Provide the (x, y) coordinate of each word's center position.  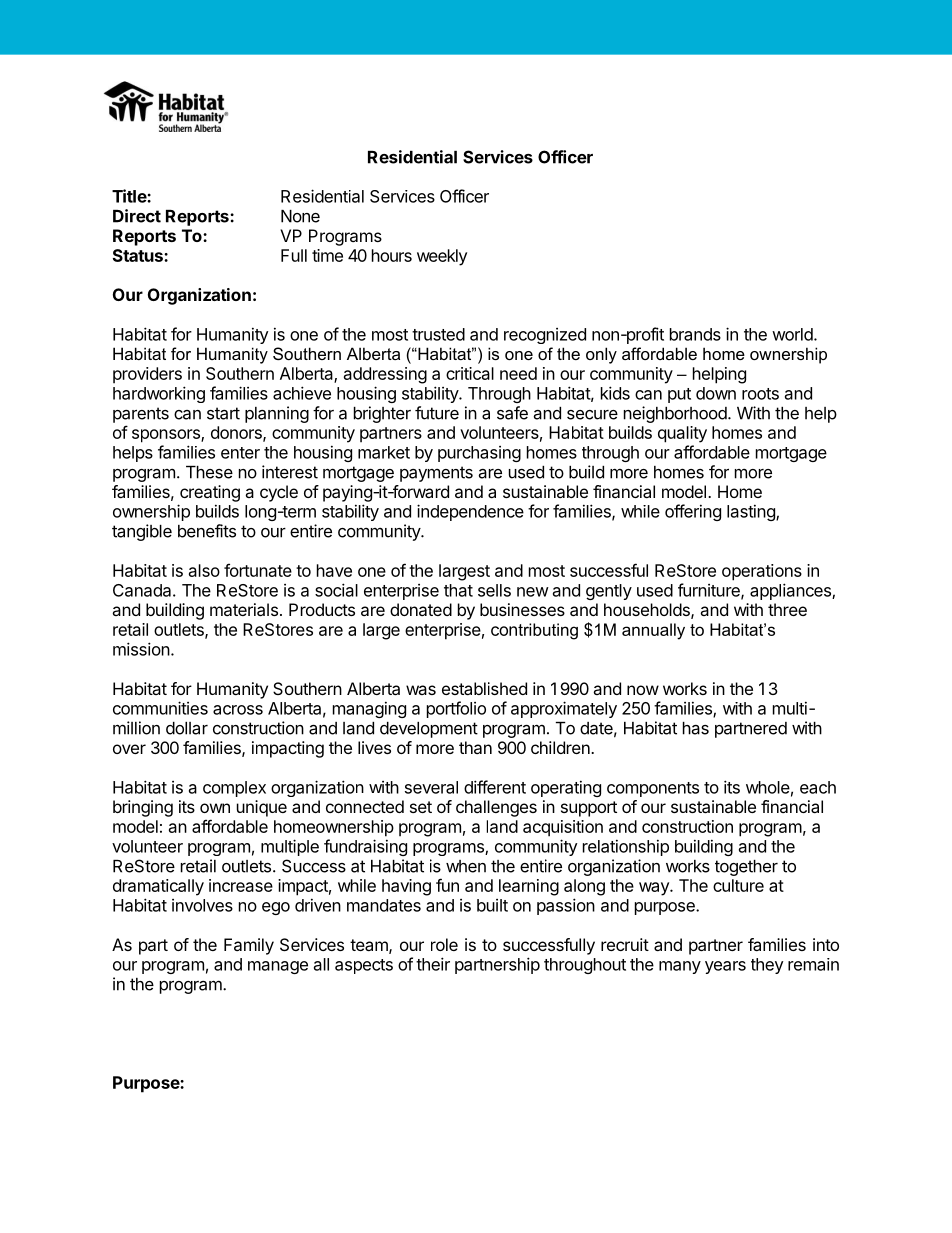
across (238, 710)
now (643, 690)
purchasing (479, 454)
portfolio (456, 709)
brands (695, 334)
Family (249, 946)
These (209, 472)
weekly (442, 257)
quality (682, 434)
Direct (137, 216)
